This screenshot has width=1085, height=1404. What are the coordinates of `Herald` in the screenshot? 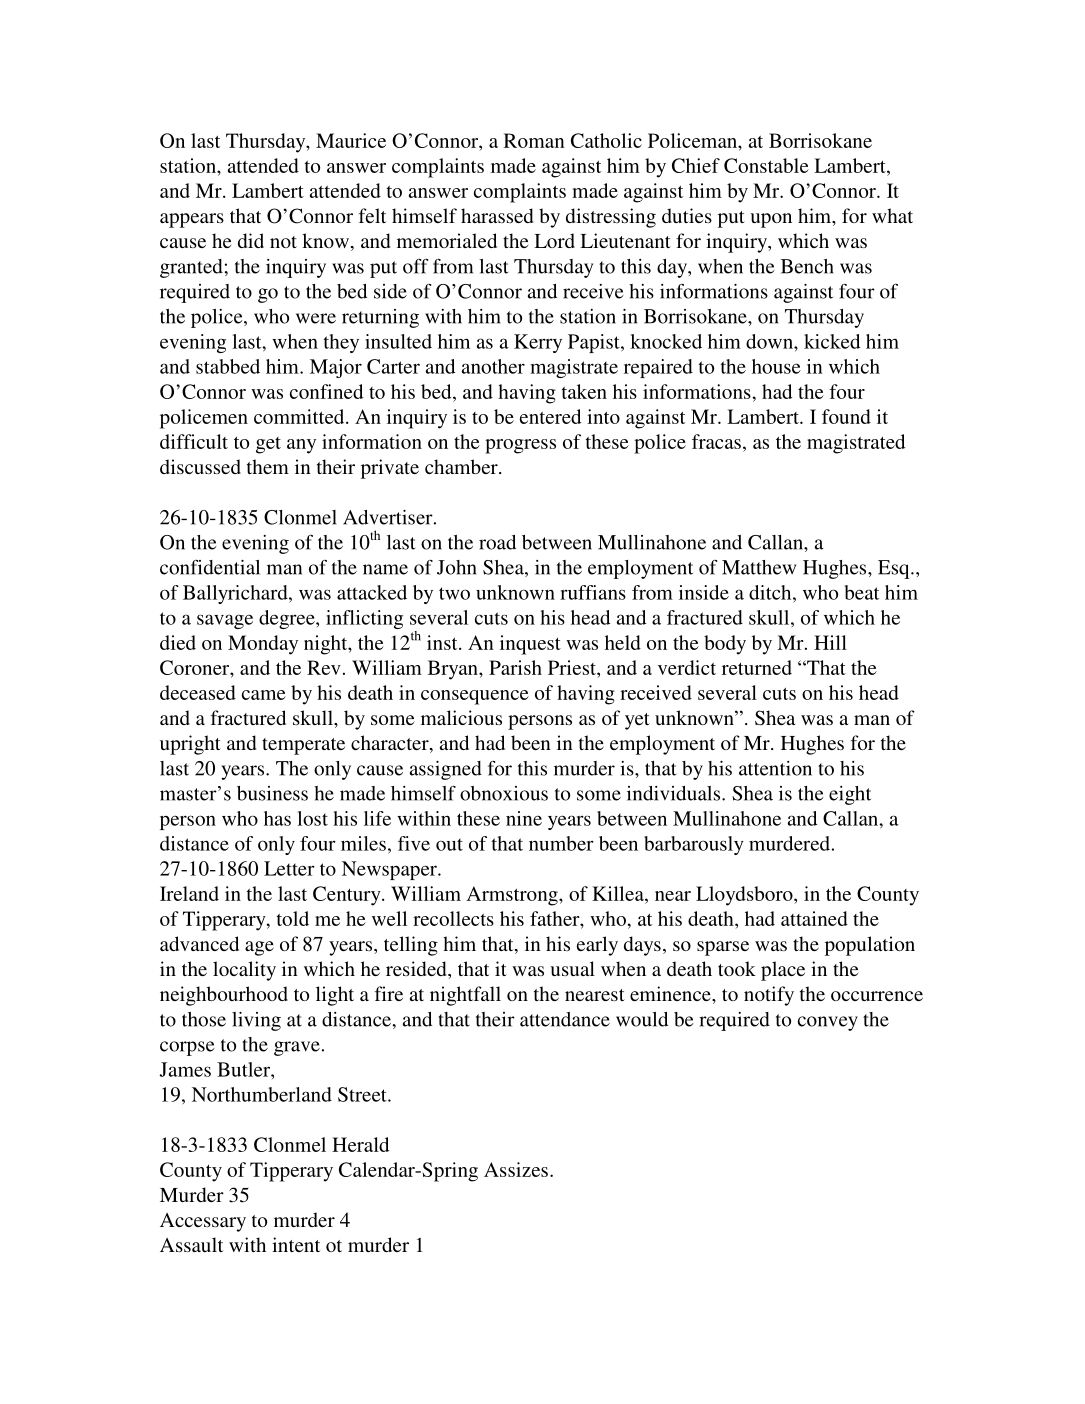 It's located at (360, 1144).
